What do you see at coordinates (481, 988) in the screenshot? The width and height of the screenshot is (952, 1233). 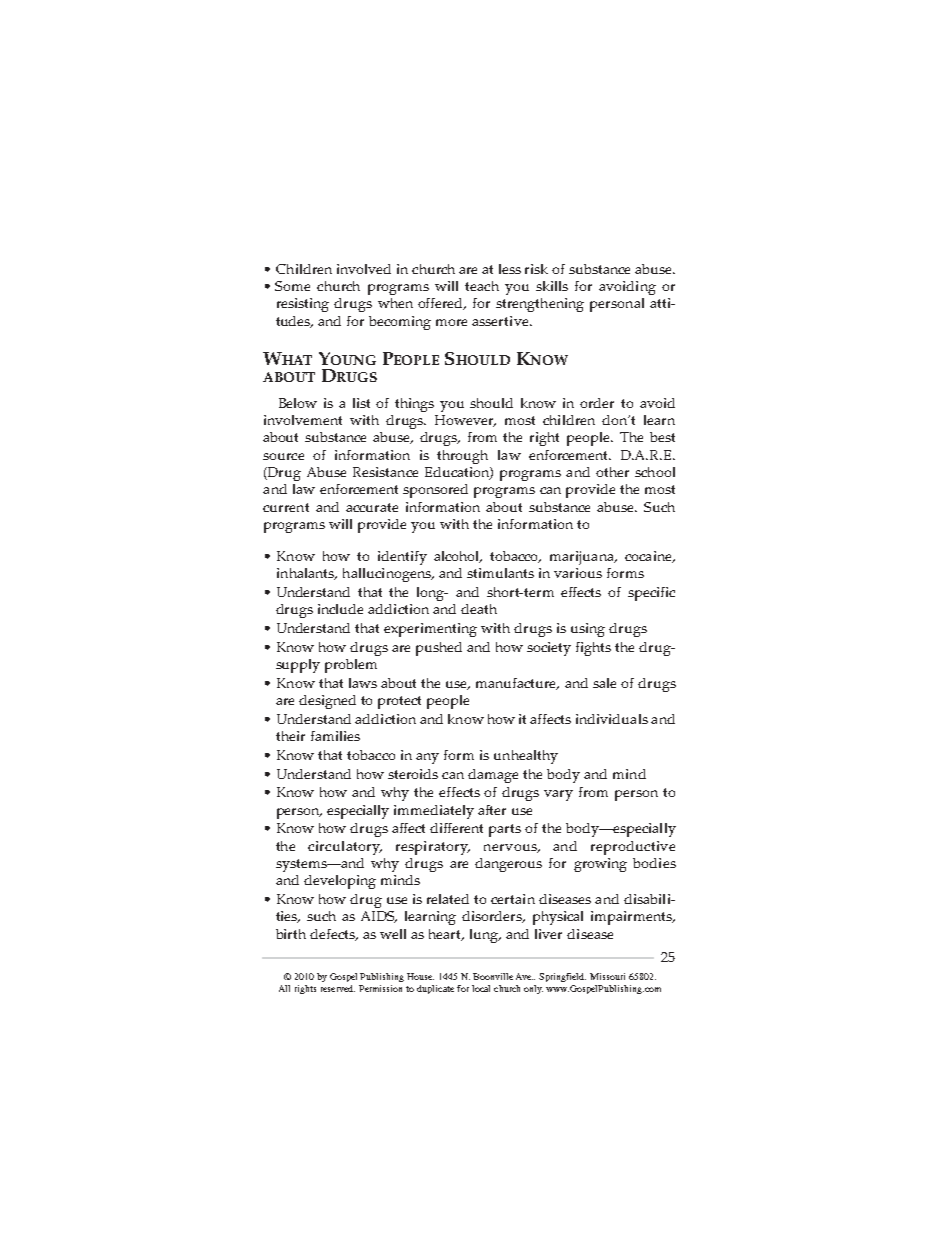 I see `local` at bounding box center [481, 988].
